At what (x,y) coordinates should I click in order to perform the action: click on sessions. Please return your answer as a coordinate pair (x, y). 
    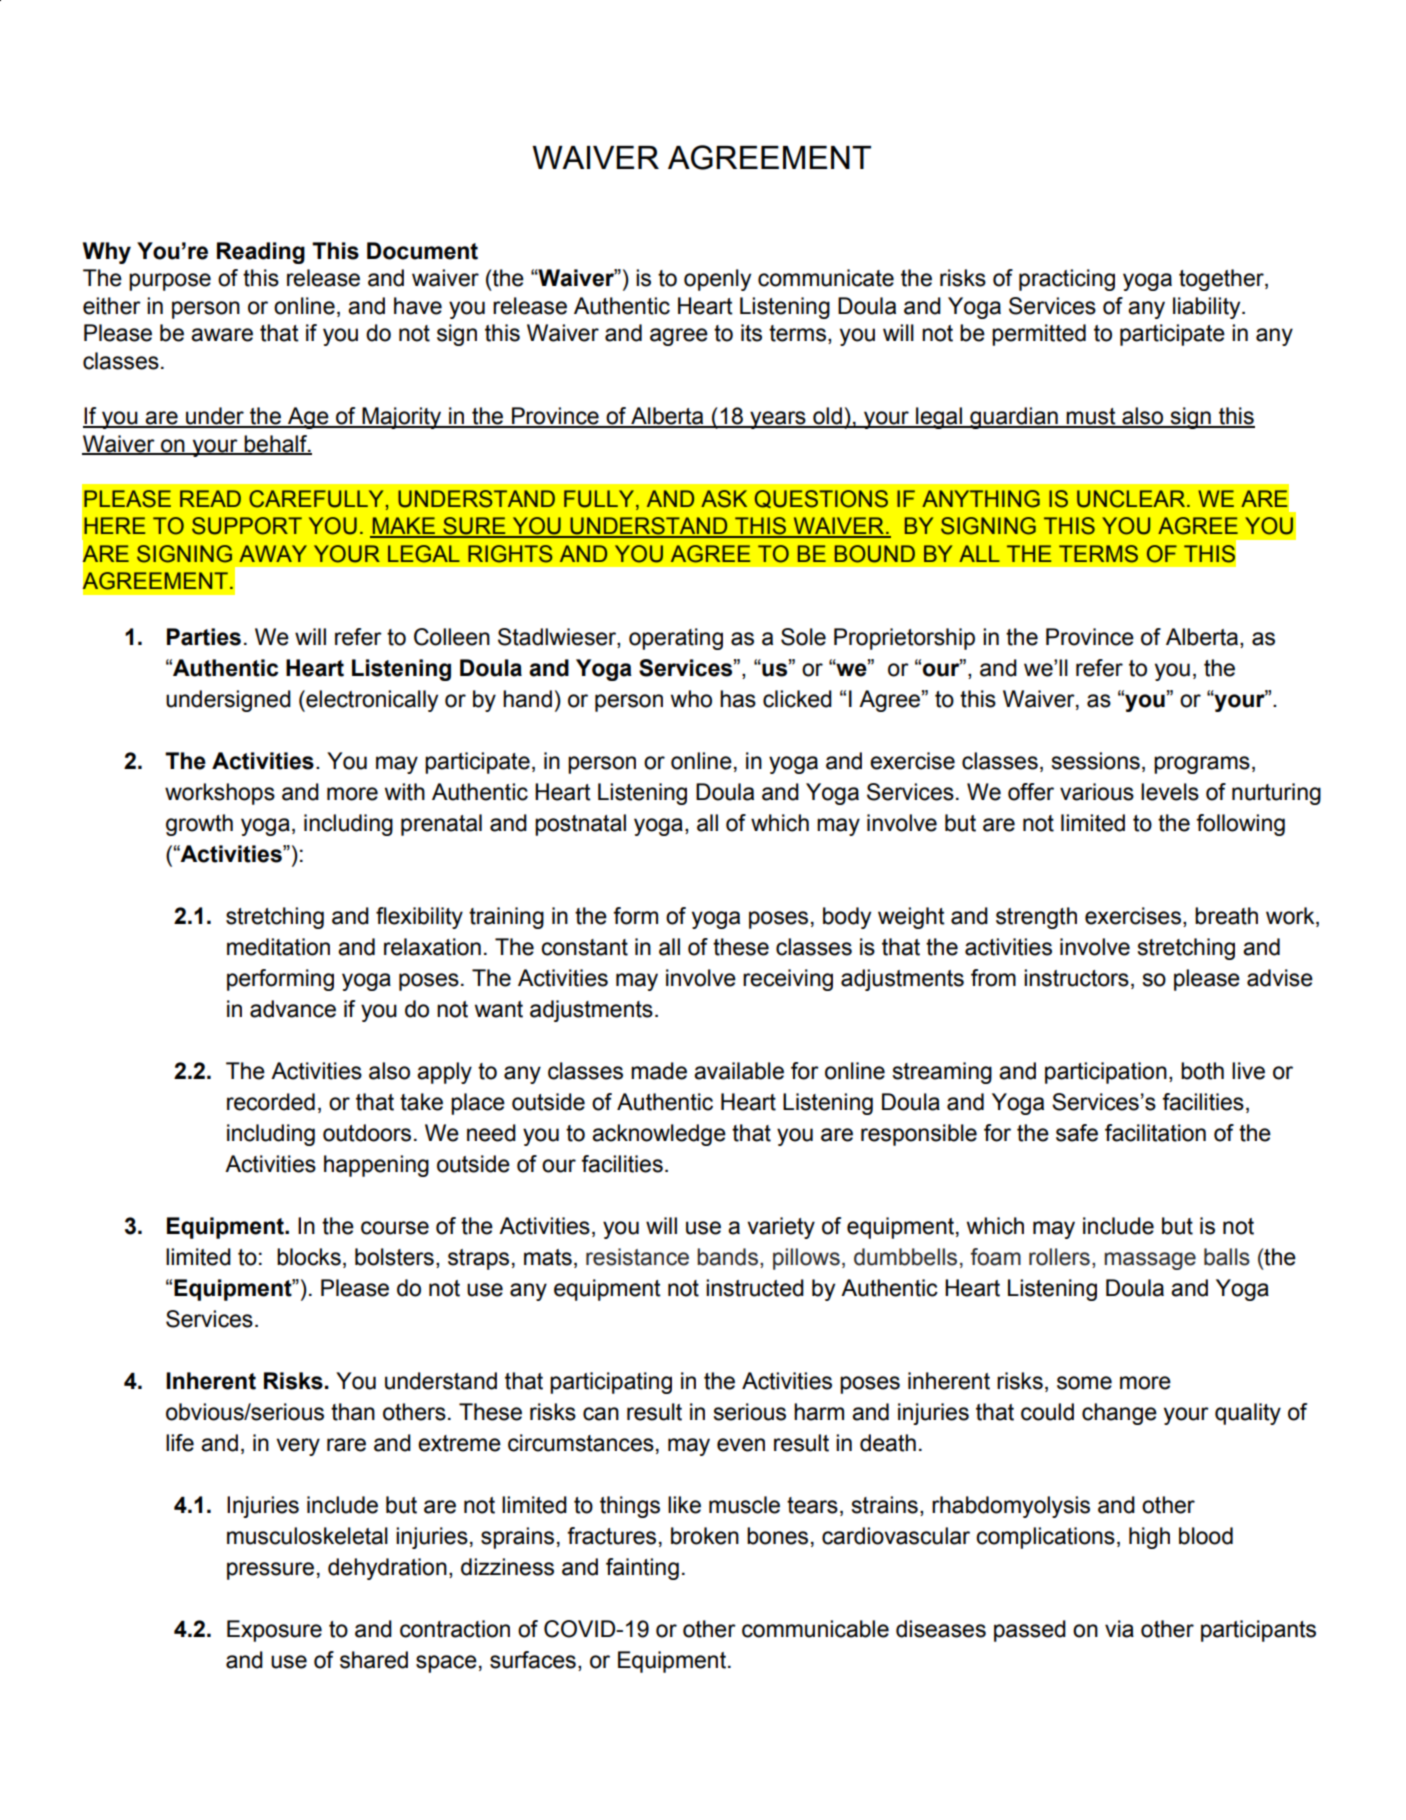
    Looking at the image, I should click on (1095, 761).
